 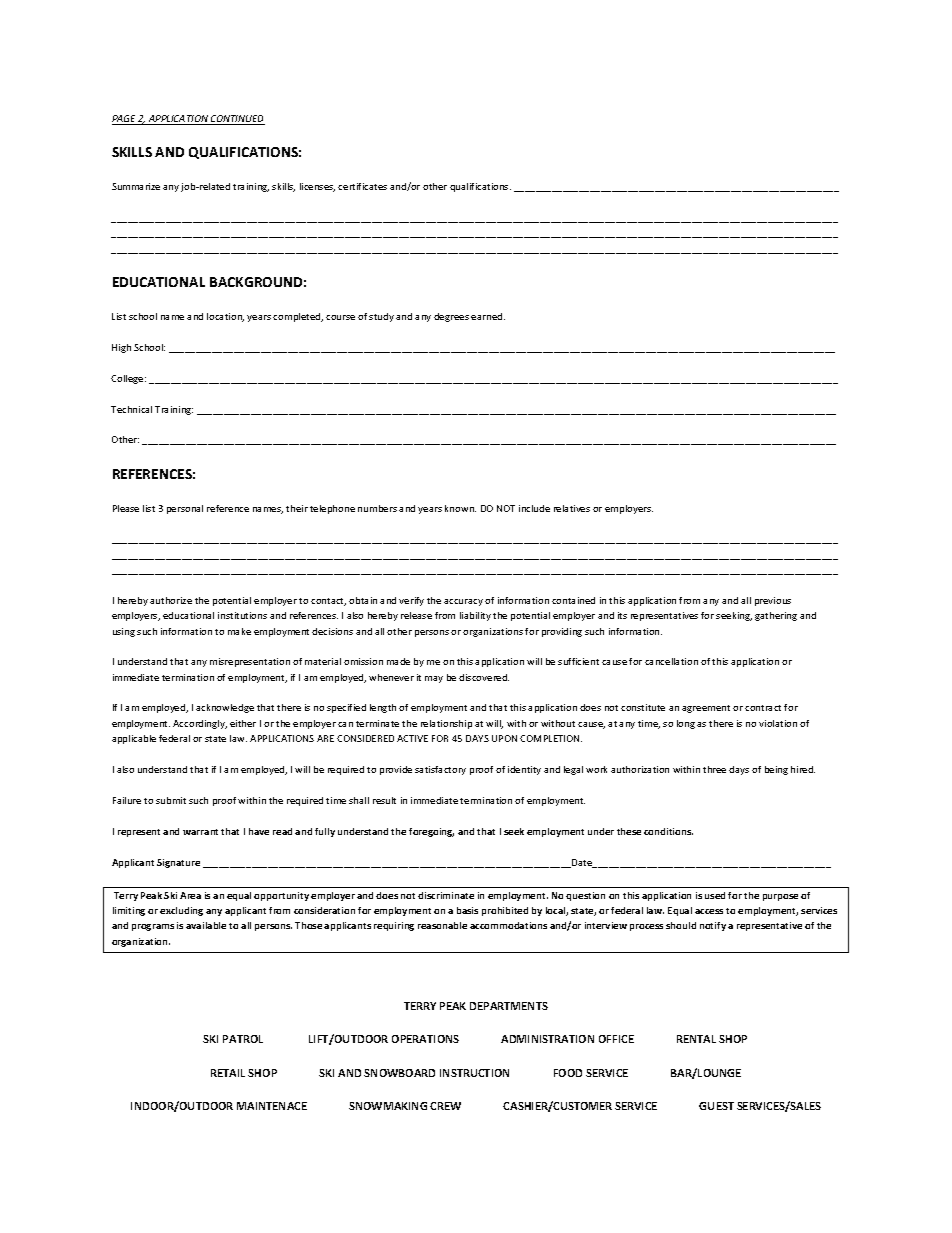 What do you see at coordinates (714, 769) in the screenshot?
I see `three` at bounding box center [714, 769].
